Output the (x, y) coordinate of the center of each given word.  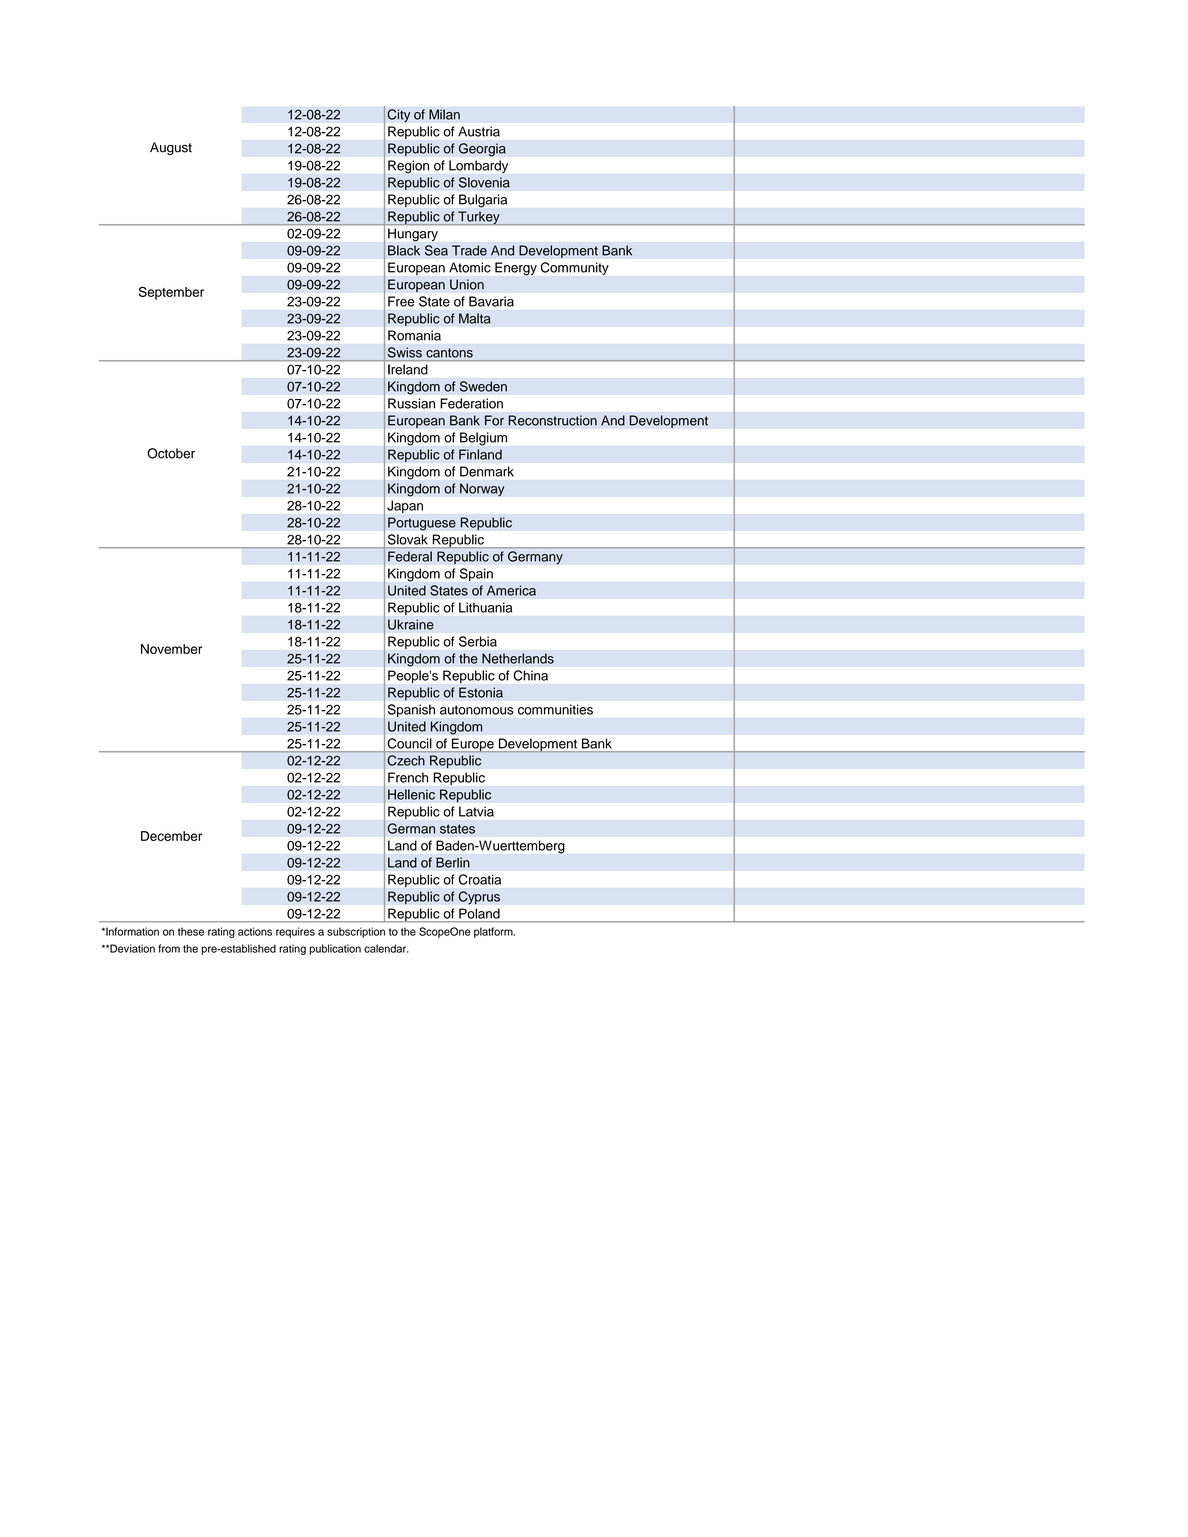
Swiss (405, 352)
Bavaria (491, 301)
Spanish (411, 710)
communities (555, 709)
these (191, 931)
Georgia (482, 150)
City (399, 116)
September (171, 293)
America (511, 590)
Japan (405, 506)
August (171, 148)
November (171, 649)
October (171, 453)
